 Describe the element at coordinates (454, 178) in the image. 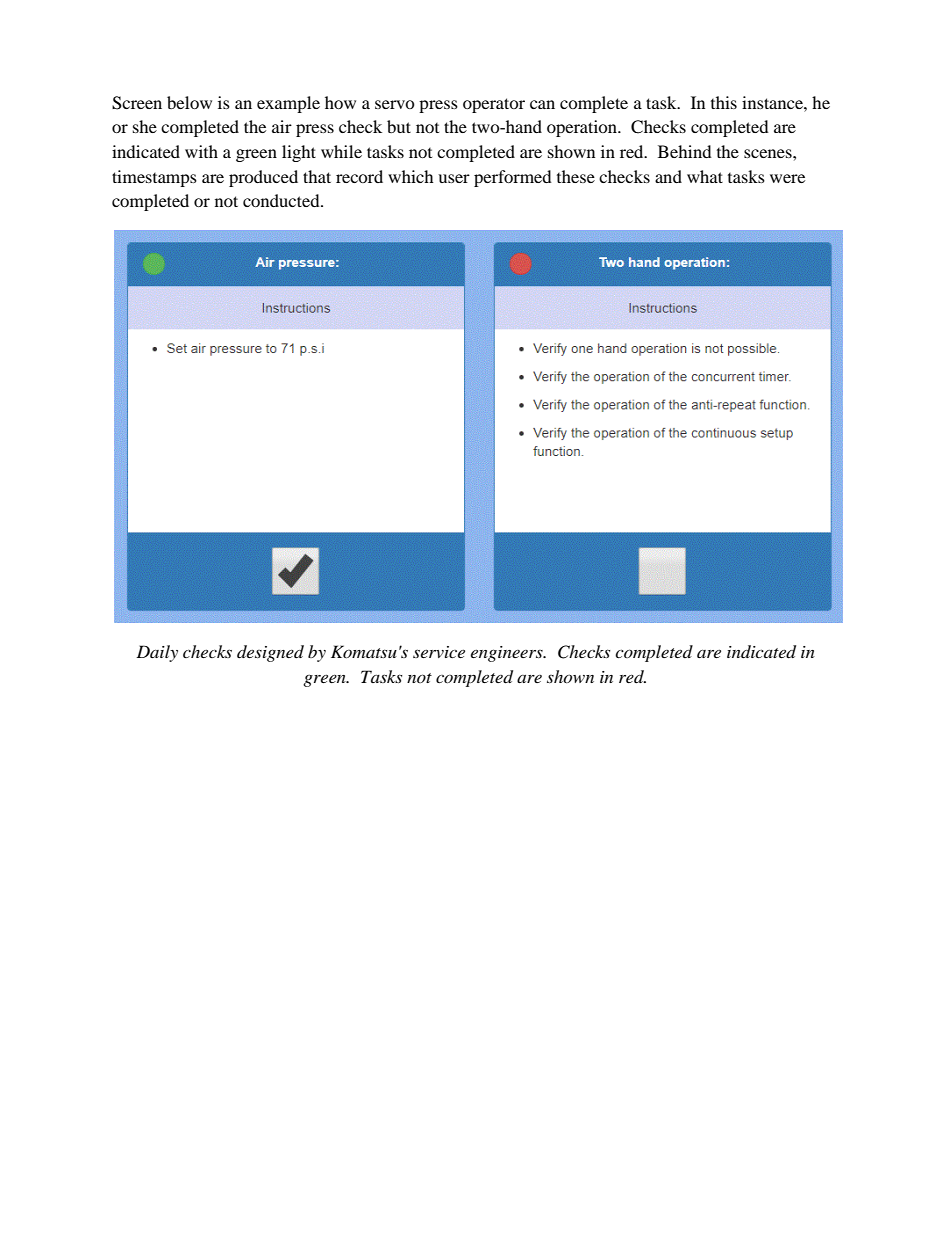

I see `user` at that location.
